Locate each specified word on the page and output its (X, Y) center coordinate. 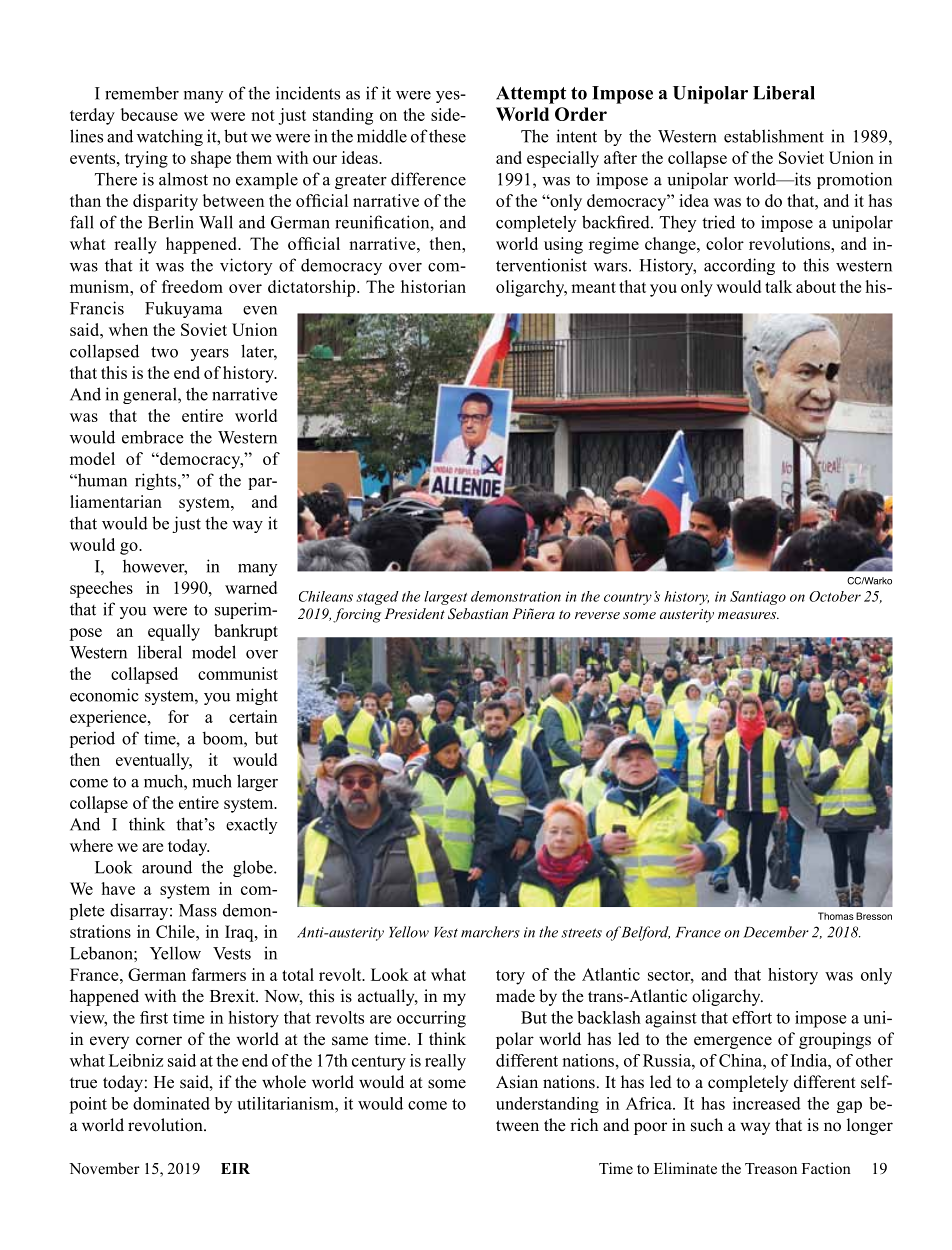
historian (433, 286)
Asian (517, 1082)
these (447, 136)
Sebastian (478, 614)
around (167, 867)
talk (778, 286)
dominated (171, 1103)
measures (748, 615)
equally (174, 632)
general (151, 395)
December (776, 932)
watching (170, 137)
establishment (774, 136)
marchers (490, 932)
